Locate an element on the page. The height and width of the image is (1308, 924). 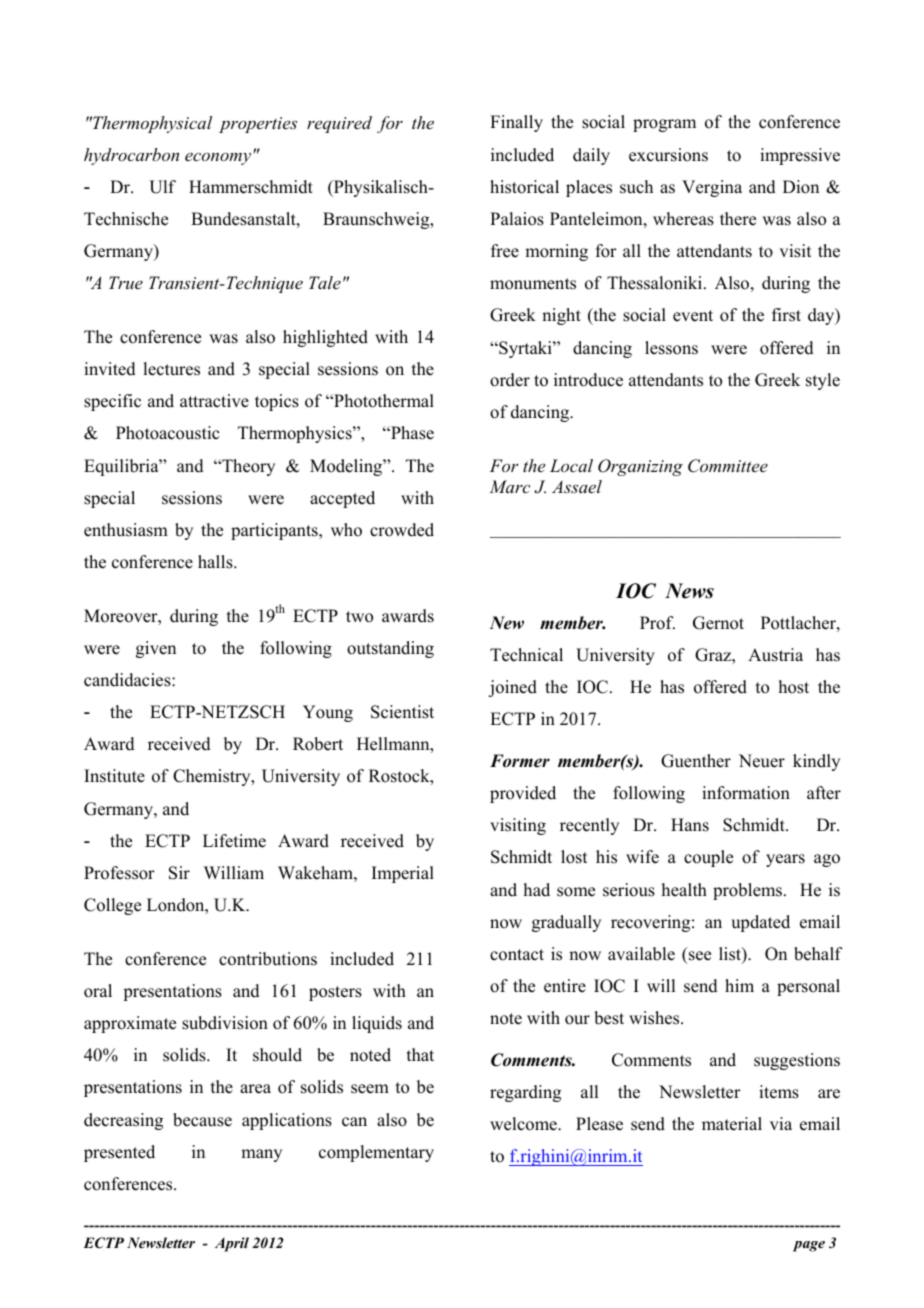
Finally is located at coordinates (516, 123).
